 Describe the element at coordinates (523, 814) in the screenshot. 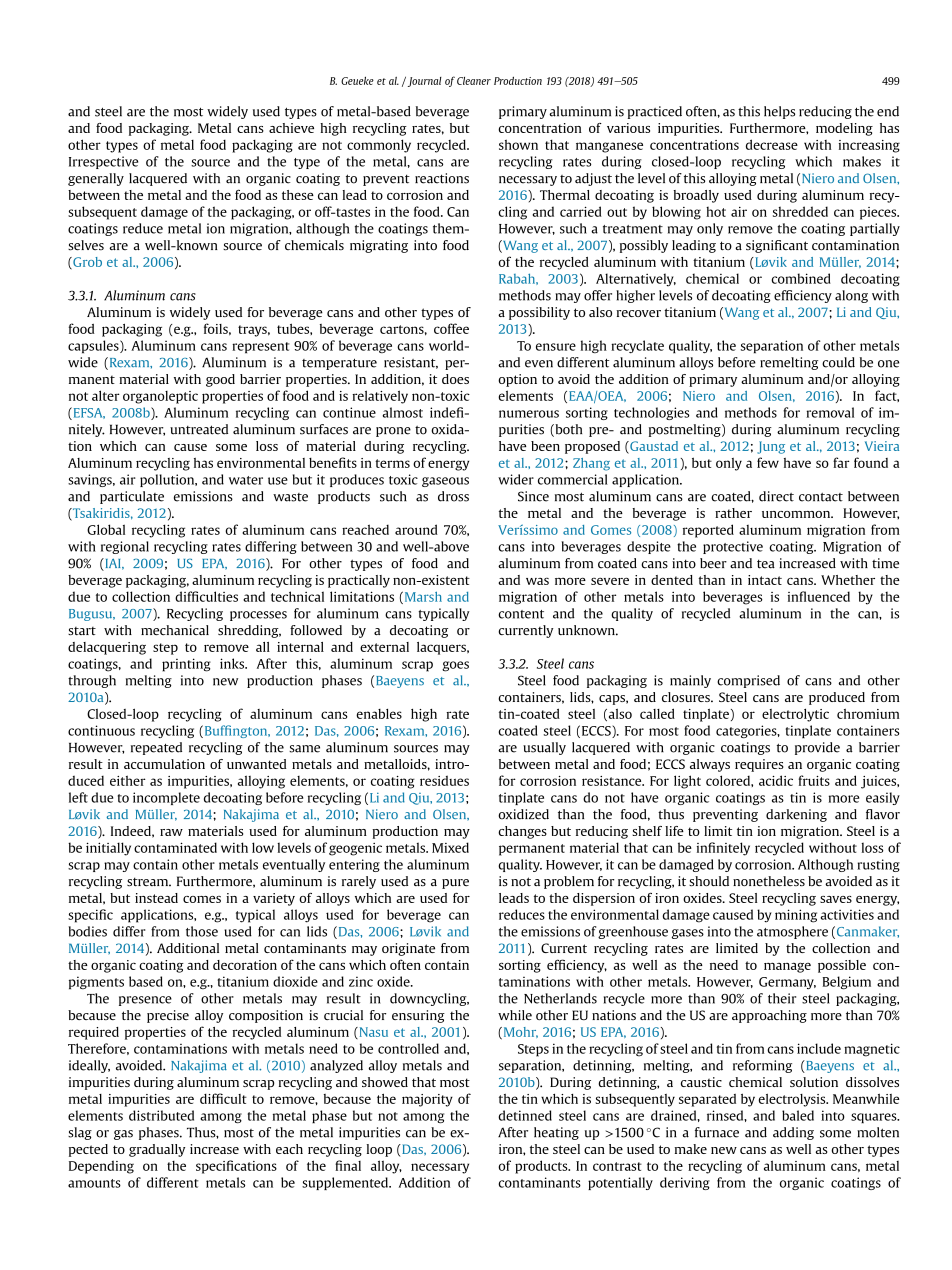

I see `oxidized` at that location.
